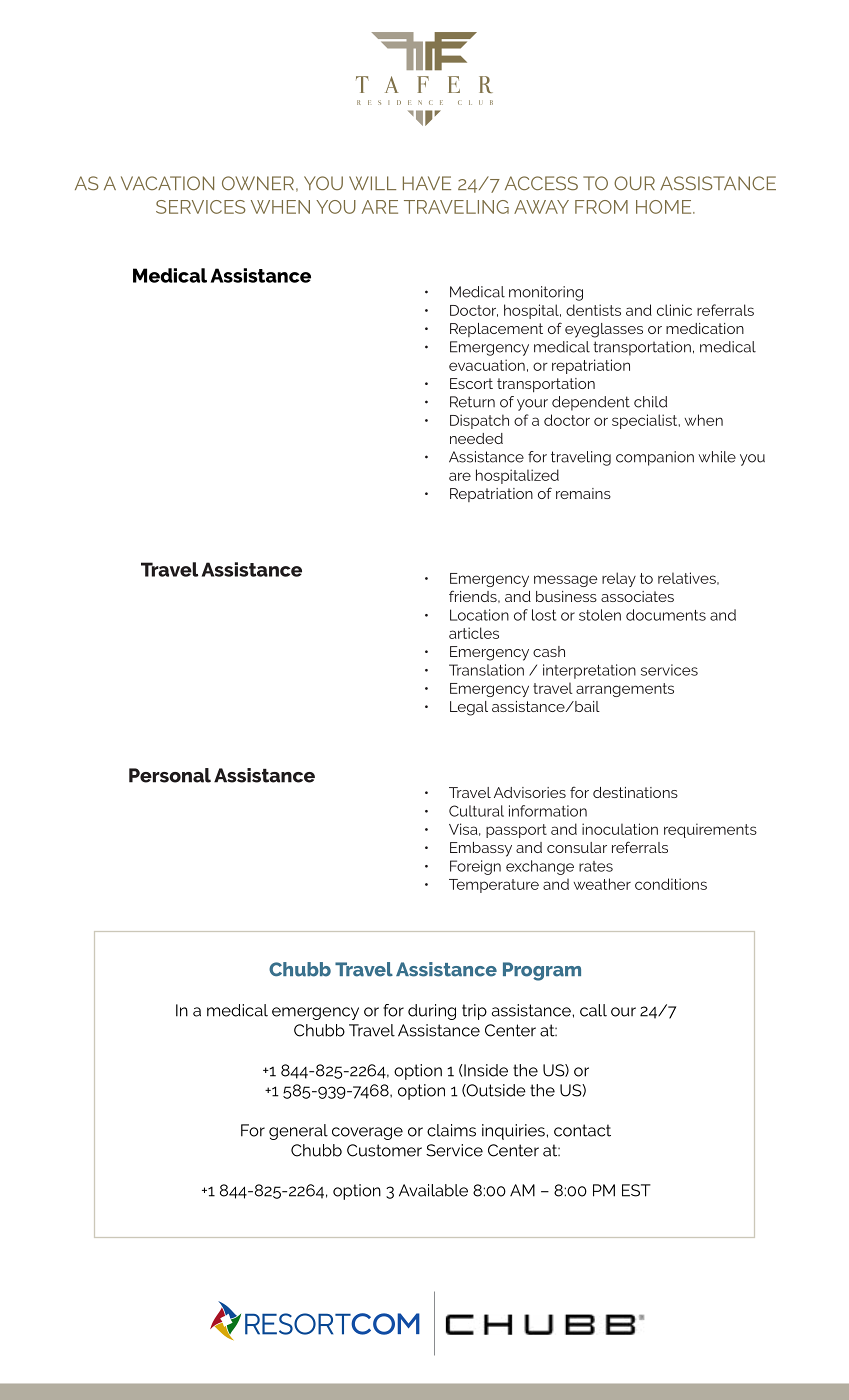 Image resolution: width=849 pixels, height=1400 pixels. I want to click on VACATION, so click(167, 183).
